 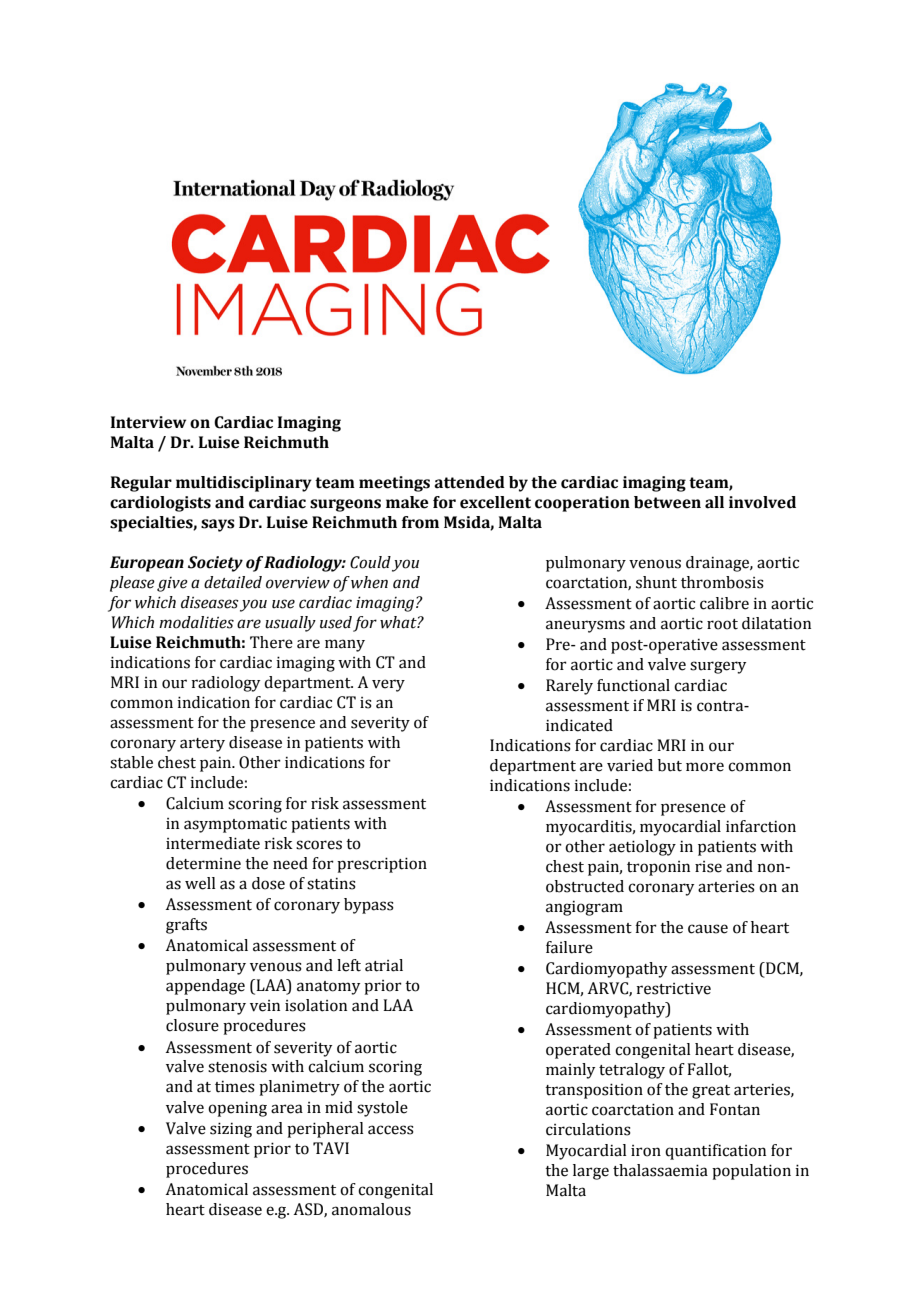 I want to click on asymptomatic, so click(x=235, y=825).
